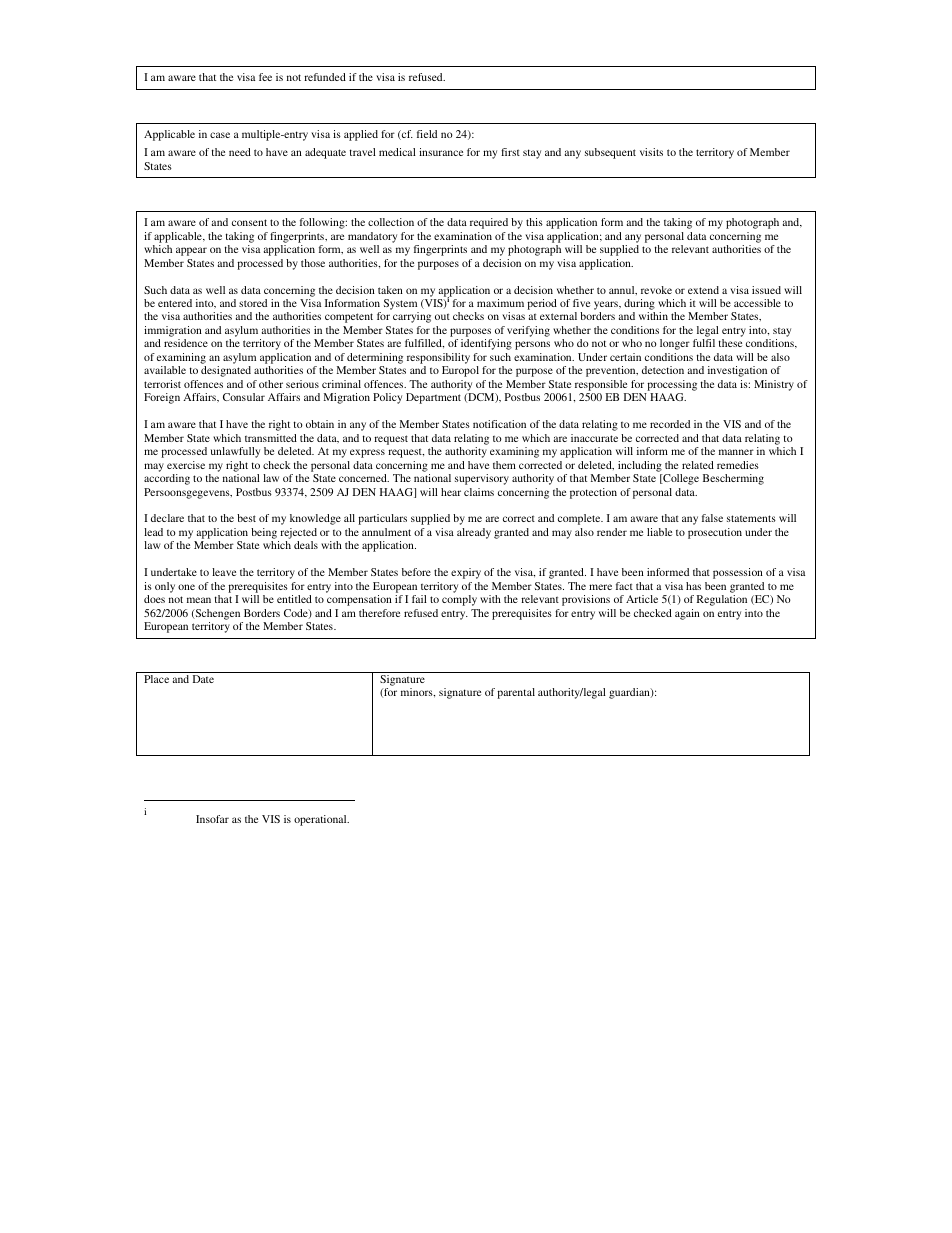  I want to click on field, so click(427, 134).
